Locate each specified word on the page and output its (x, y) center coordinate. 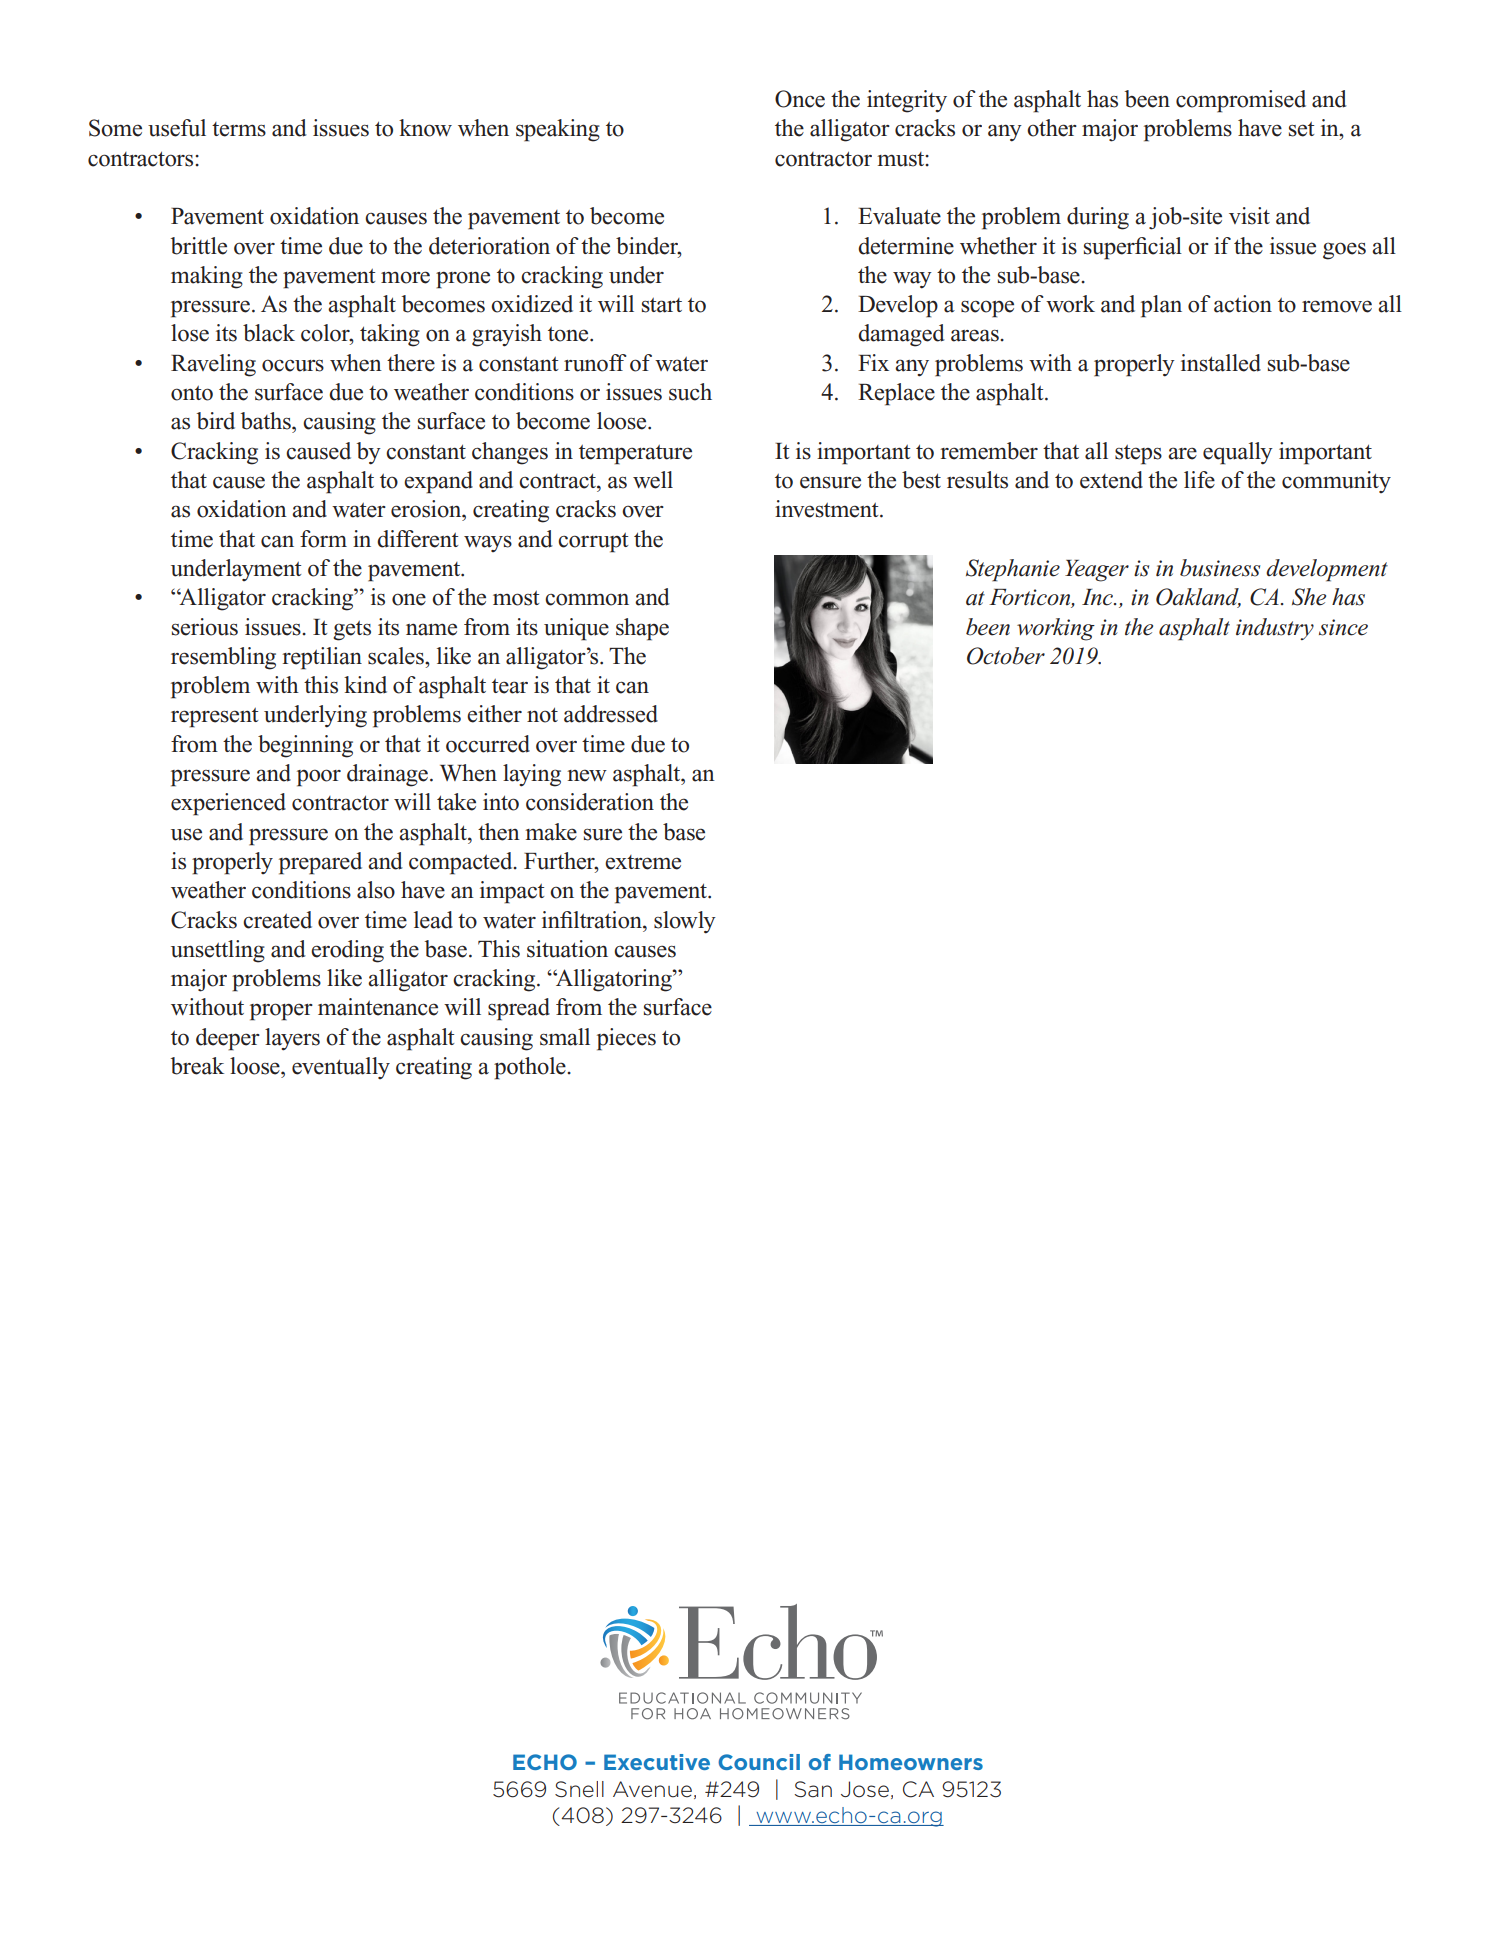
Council (759, 1762)
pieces (626, 1039)
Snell (579, 1789)
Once (800, 99)
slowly (685, 922)
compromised (1241, 101)
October (1006, 656)
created (277, 920)
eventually (341, 1068)
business (1220, 568)
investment (828, 509)
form (323, 539)
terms (239, 129)
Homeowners (911, 1762)
